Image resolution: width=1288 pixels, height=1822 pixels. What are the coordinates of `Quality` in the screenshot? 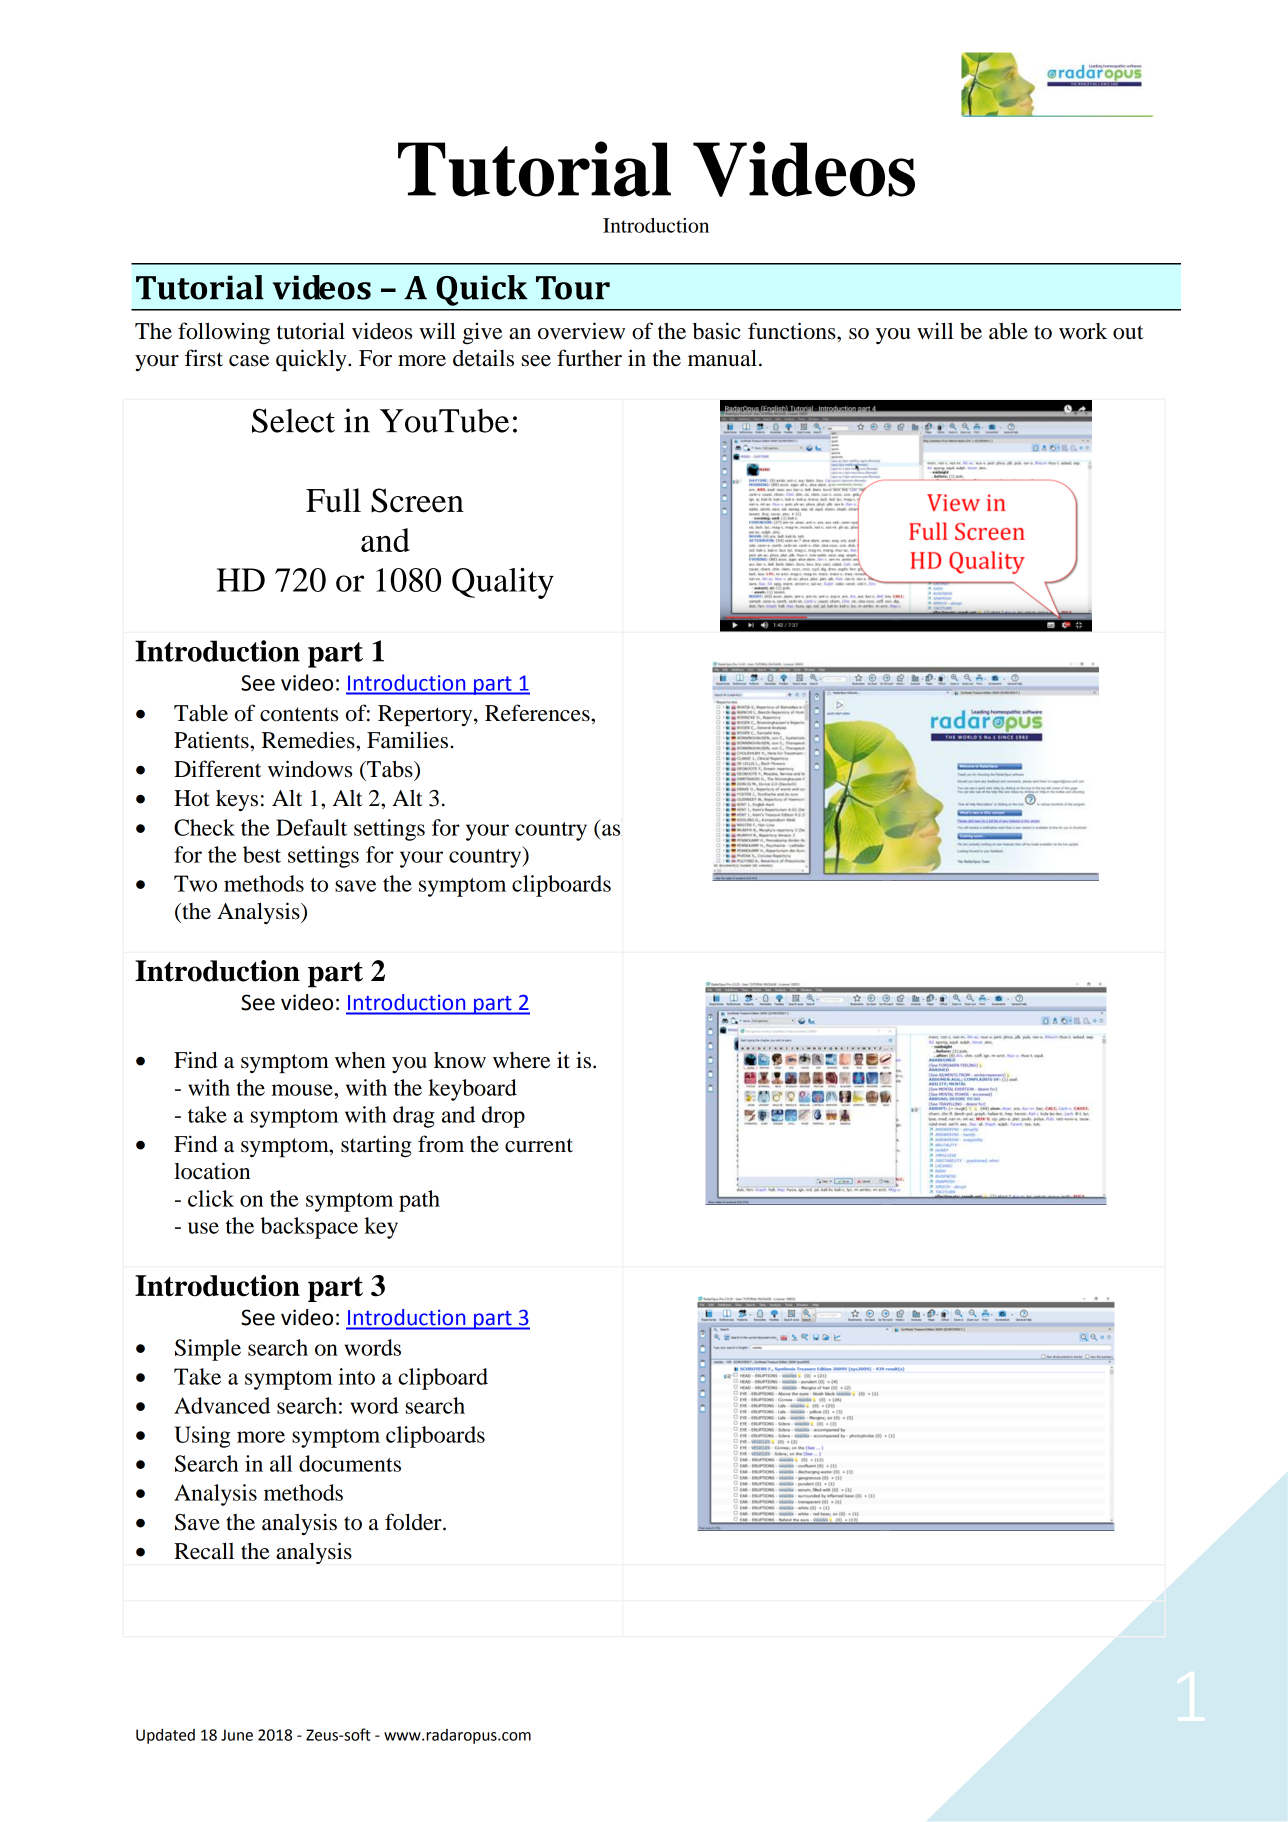 It's located at (503, 583).
